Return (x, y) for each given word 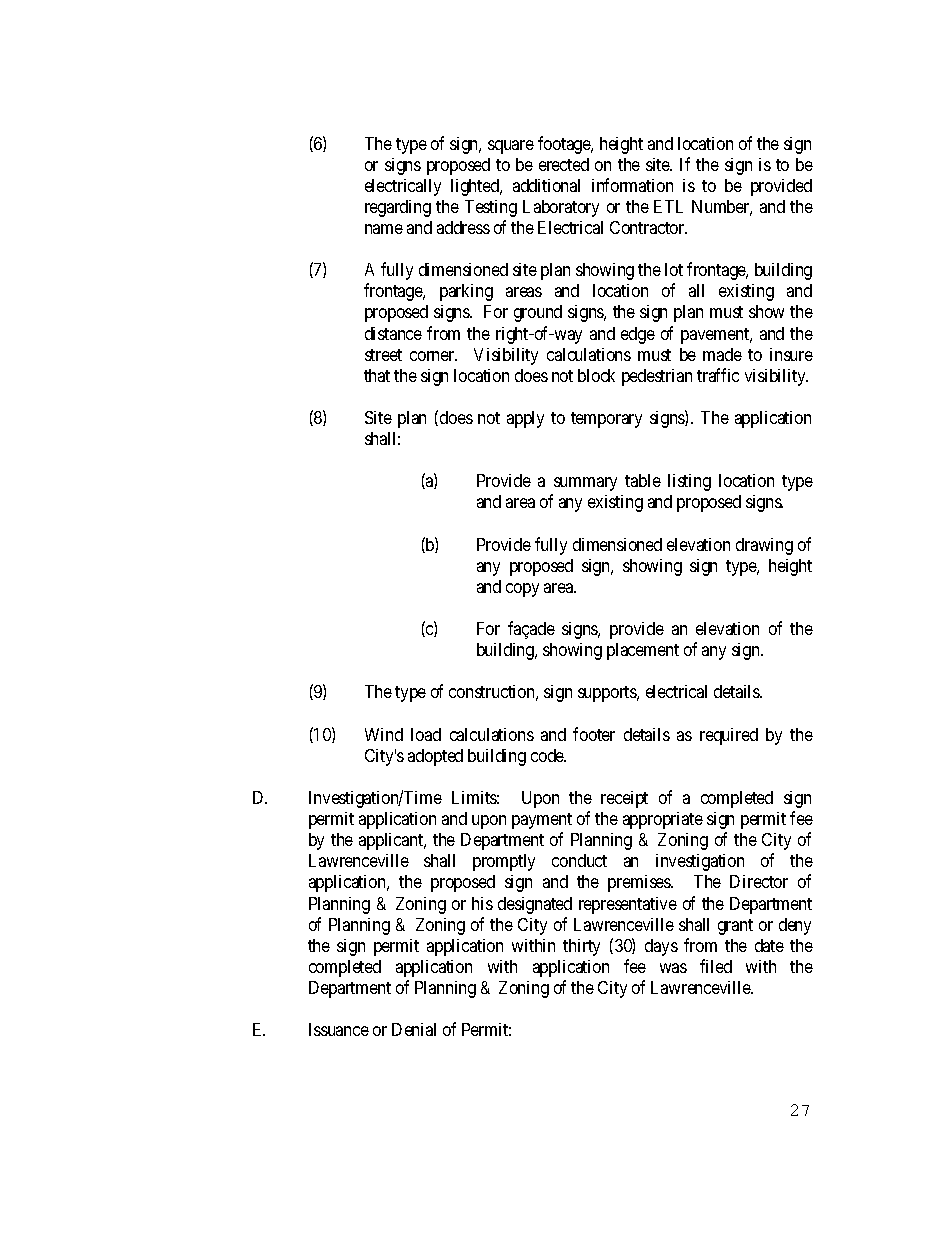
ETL (668, 206)
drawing (764, 546)
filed (716, 966)
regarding (398, 208)
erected (564, 164)
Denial (414, 1029)
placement (643, 651)
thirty (581, 947)
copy (522, 590)
